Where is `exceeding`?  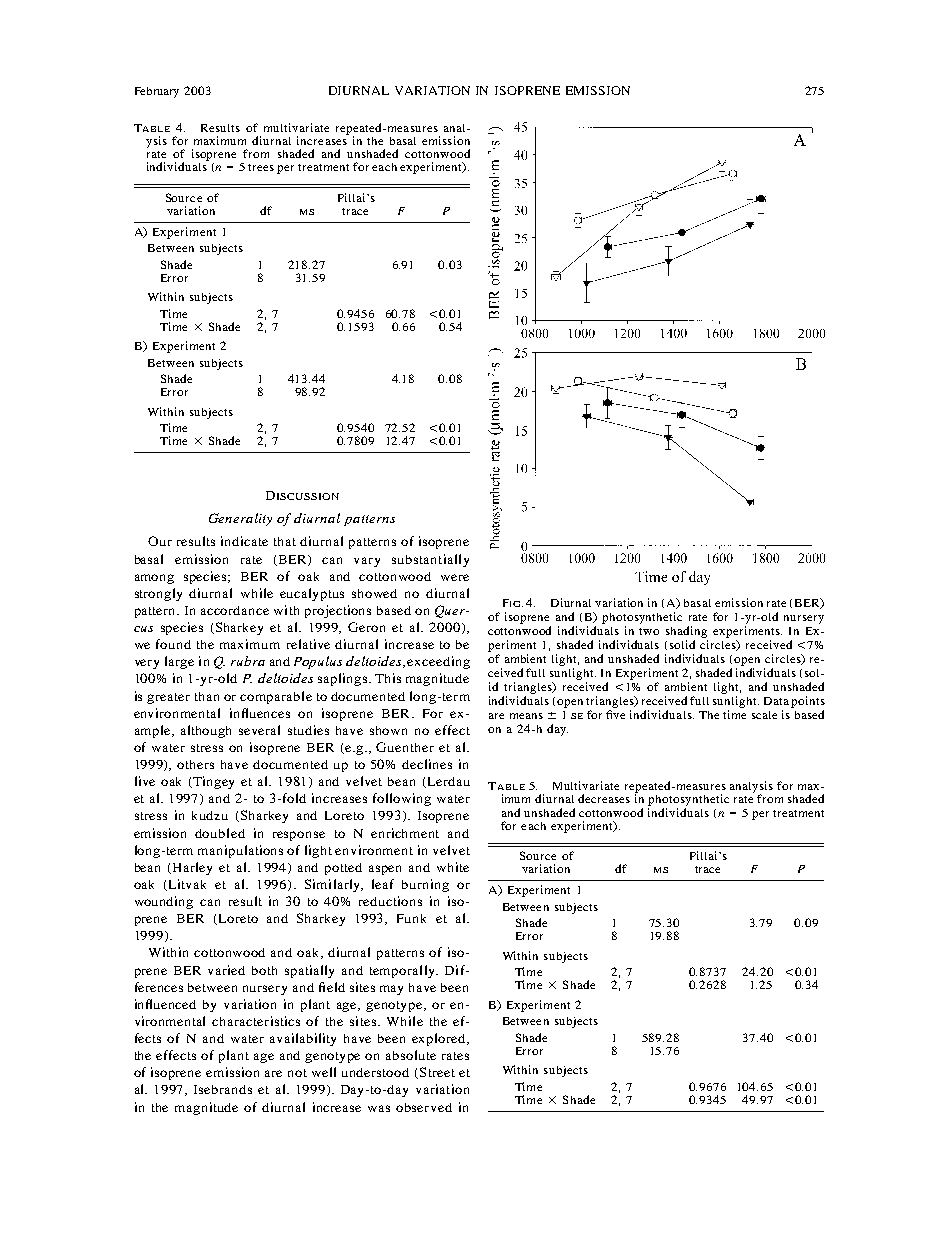
exceeding is located at coordinates (438, 662).
